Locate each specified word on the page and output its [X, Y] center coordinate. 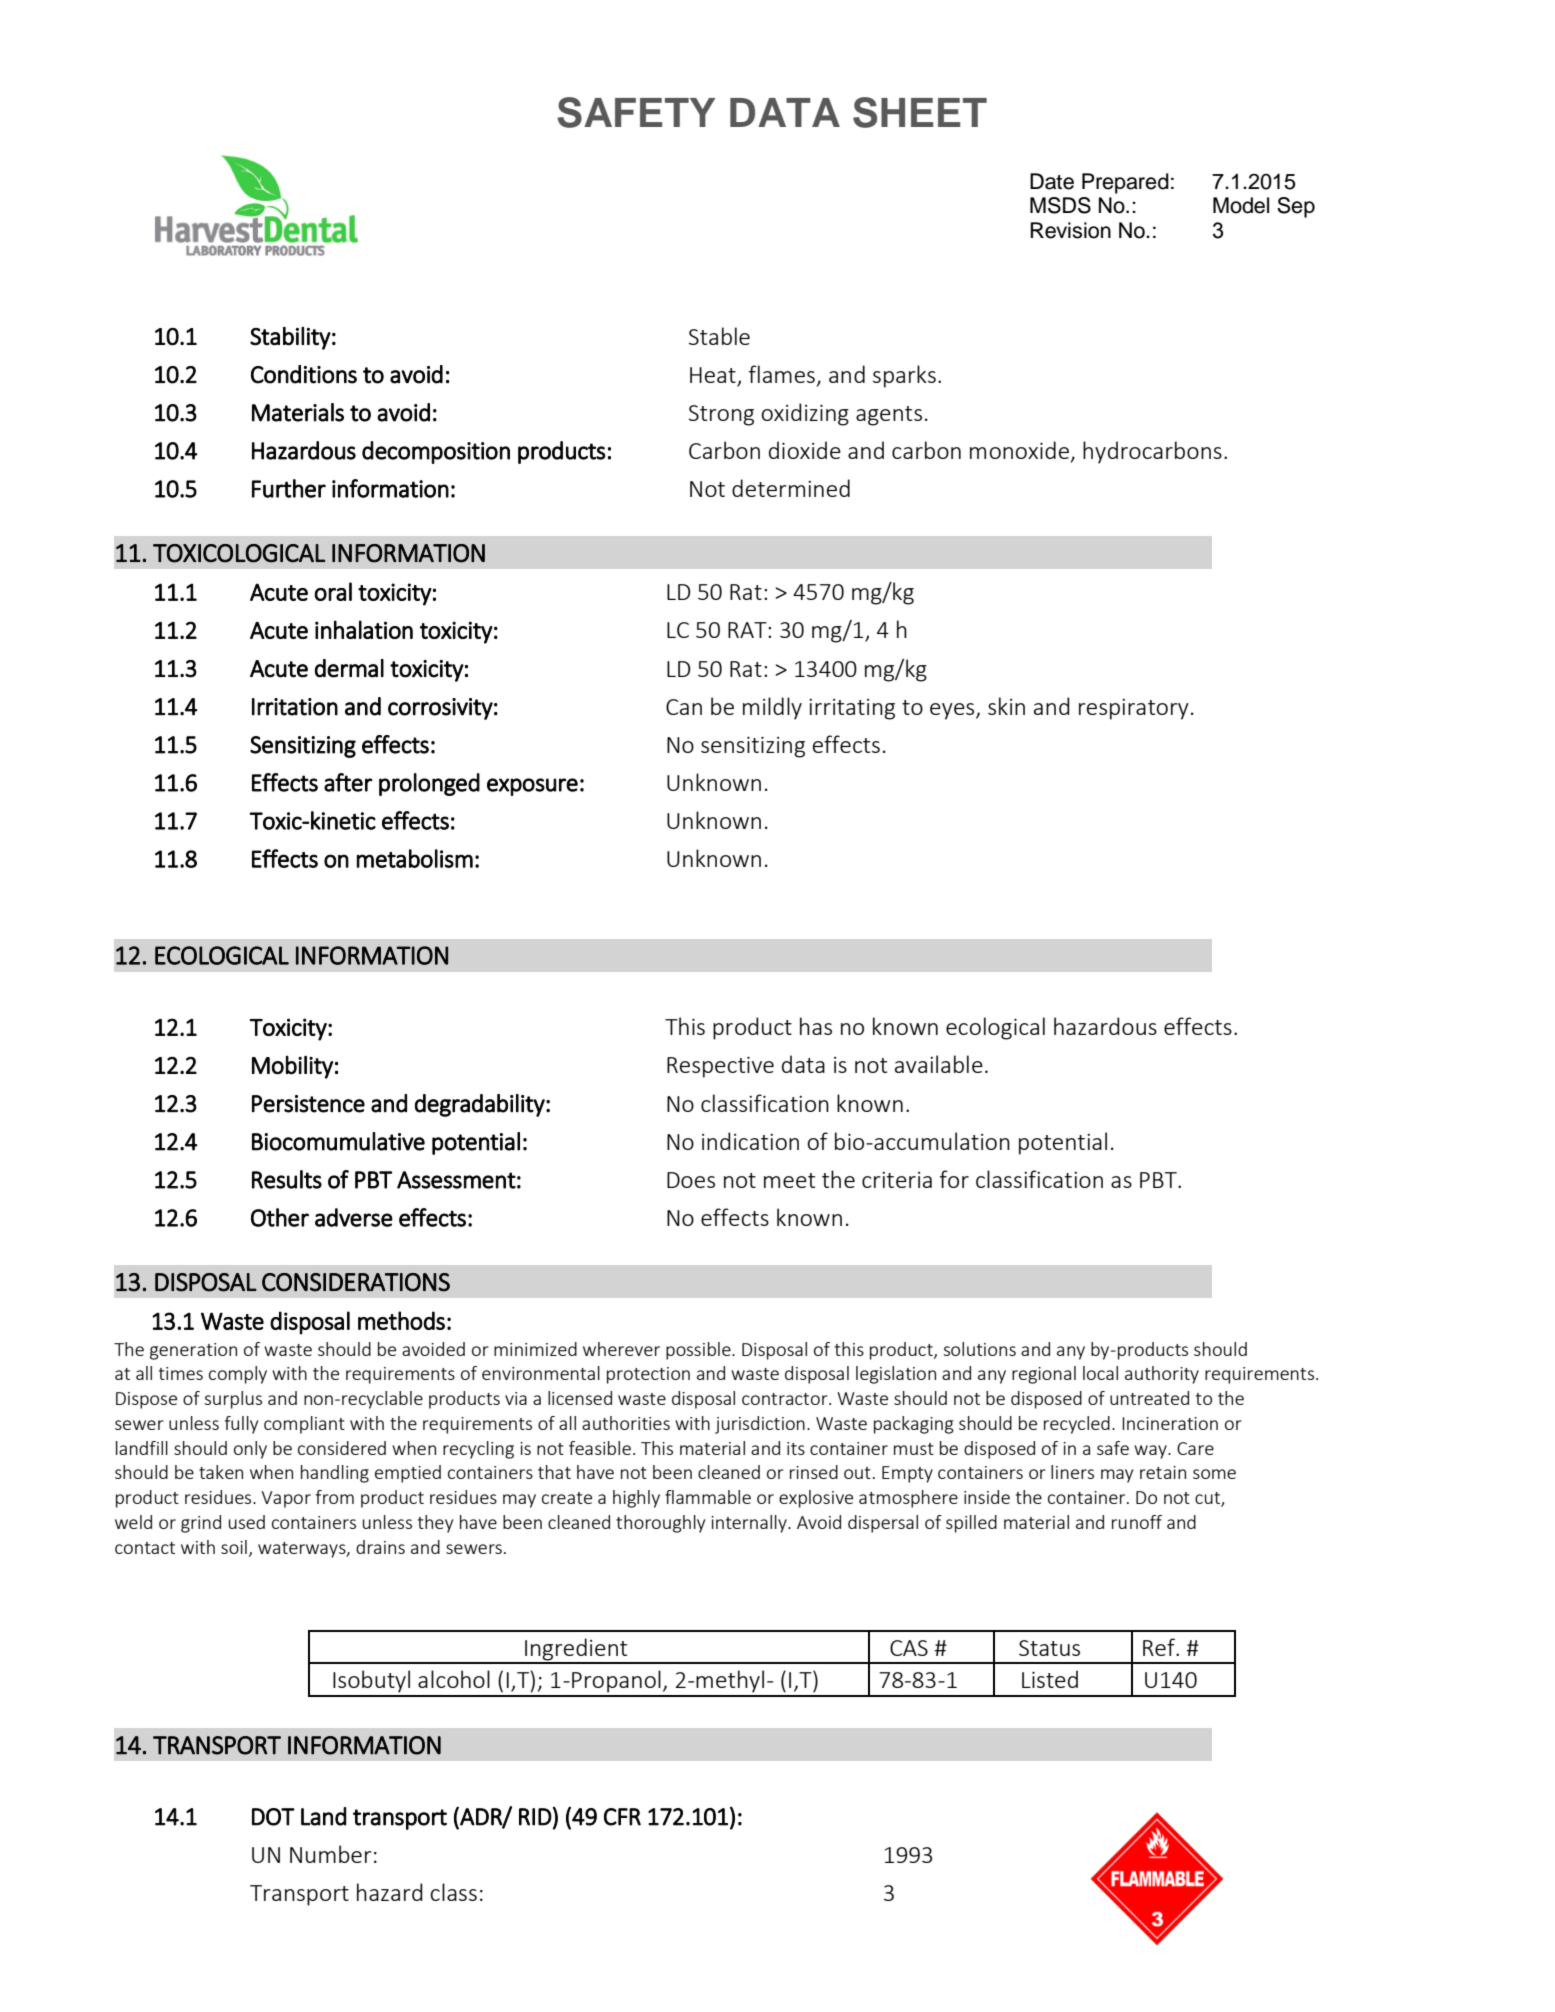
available [939, 1064]
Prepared [1125, 183]
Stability [290, 338]
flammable [708, 1497]
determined [791, 488]
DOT [273, 1817]
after [348, 782]
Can [684, 707]
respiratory [1134, 709]
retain [1163, 1472]
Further [289, 488]
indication [750, 1141]
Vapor [286, 1499]
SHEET [920, 112]
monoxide [1019, 450]
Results [287, 1179]
